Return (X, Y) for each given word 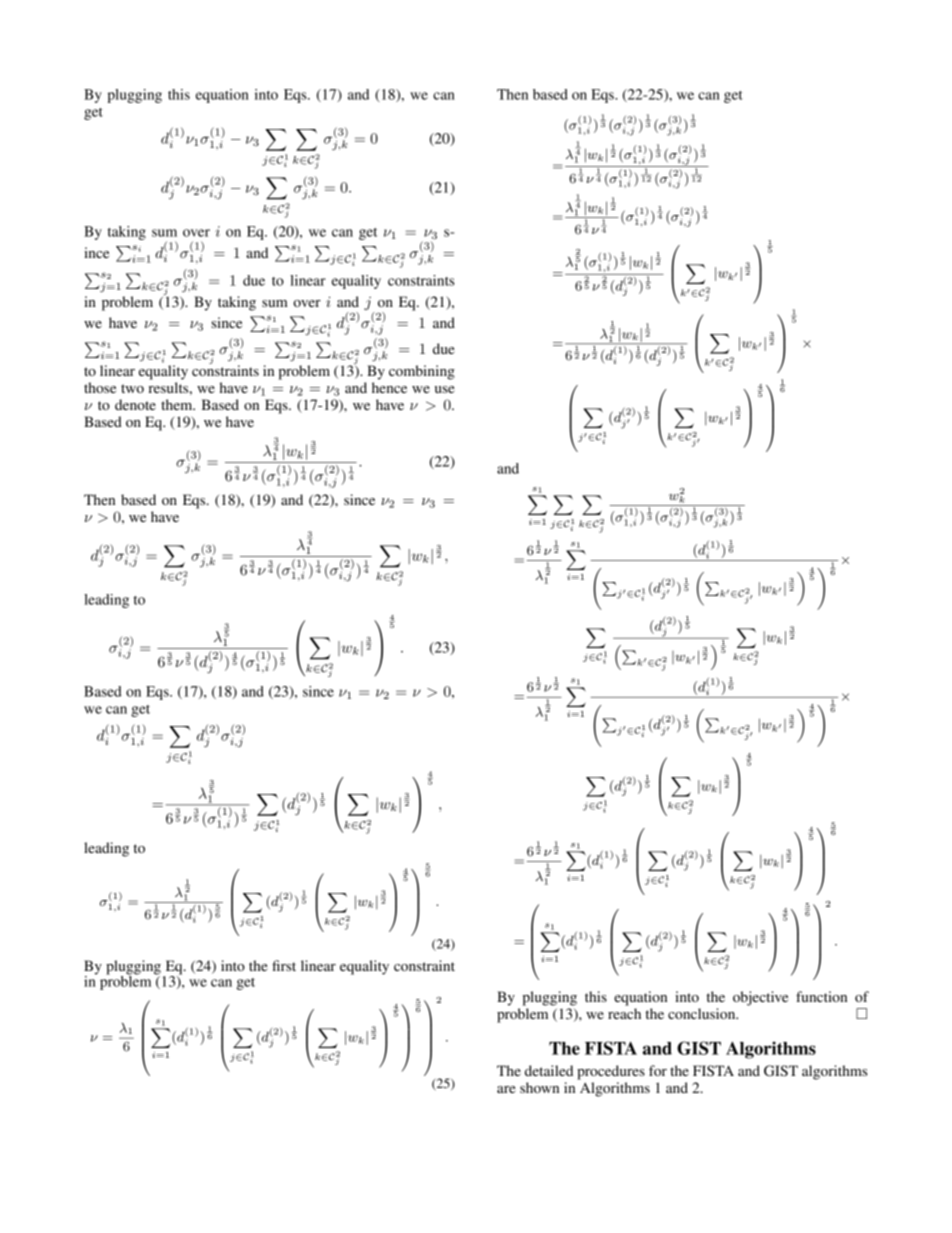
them (178, 404)
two (132, 388)
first (284, 965)
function (821, 996)
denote (135, 404)
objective (760, 998)
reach (624, 1013)
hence (389, 387)
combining (422, 372)
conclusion (703, 1013)
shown (539, 1087)
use (444, 389)
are (506, 1089)
